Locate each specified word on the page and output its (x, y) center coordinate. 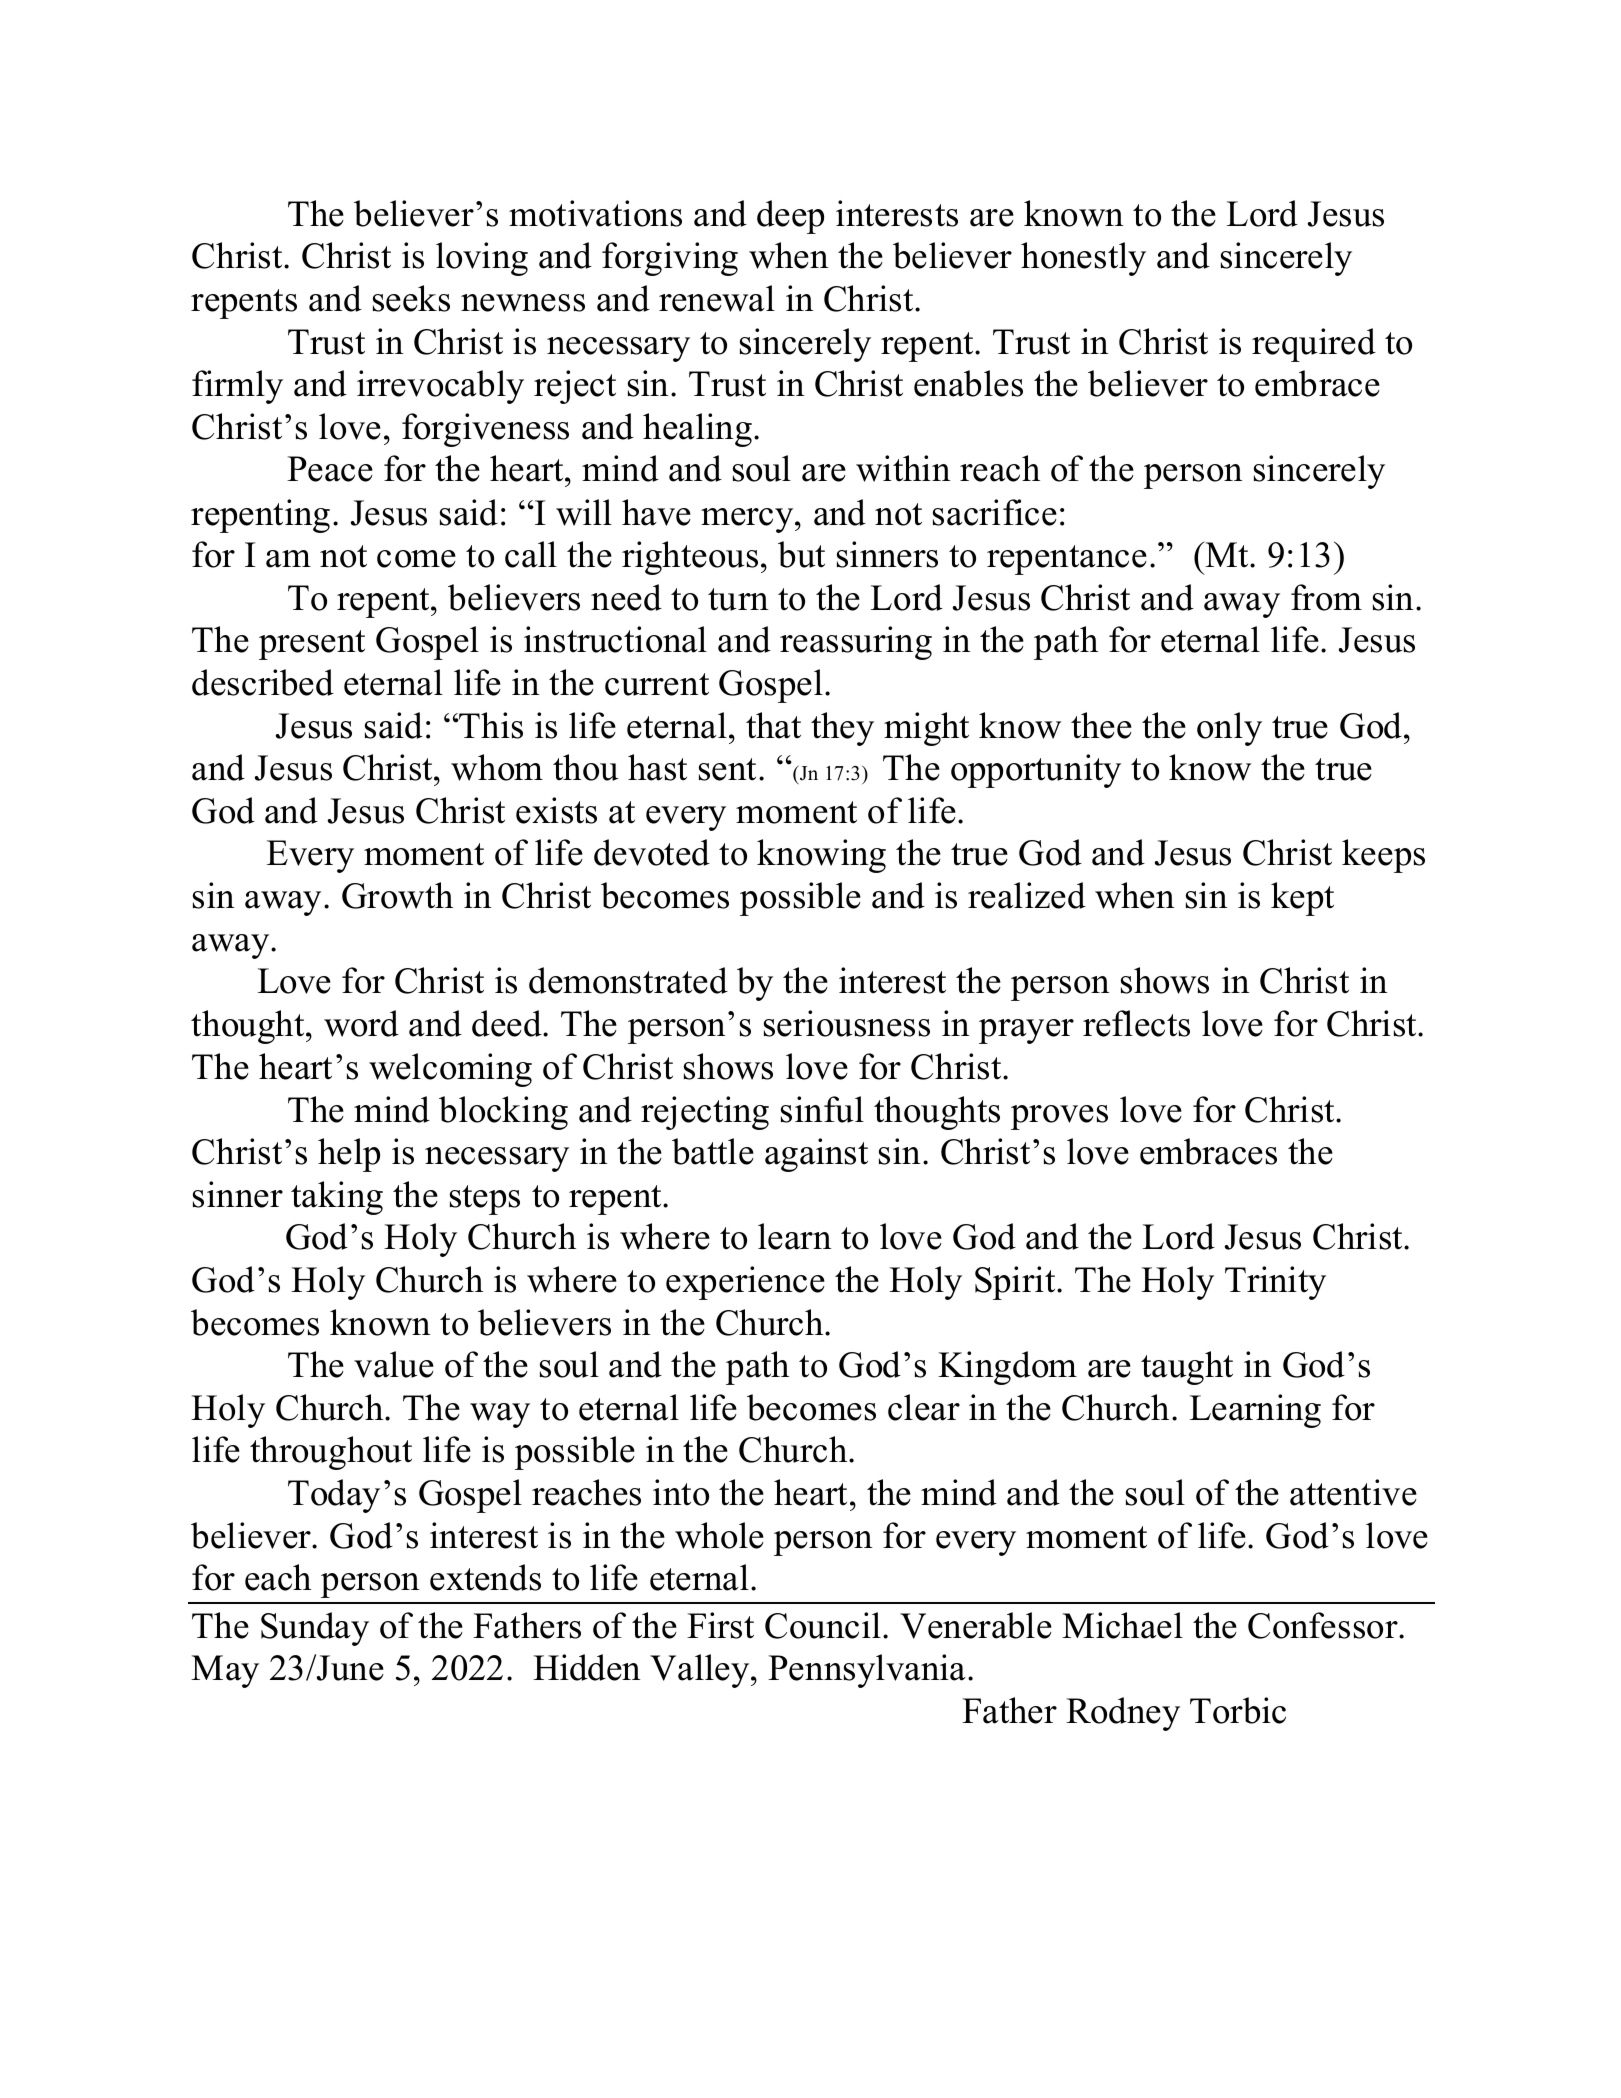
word (361, 1023)
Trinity (1275, 1283)
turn (738, 599)
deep (790, 217)
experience (745, 1283)
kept (1302, 899)
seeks (411, 298)
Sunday (315, 1629)
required (1314, 345)
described (263, 682)
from (1326, 597)
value (394, 1364)
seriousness (847, 1023)
